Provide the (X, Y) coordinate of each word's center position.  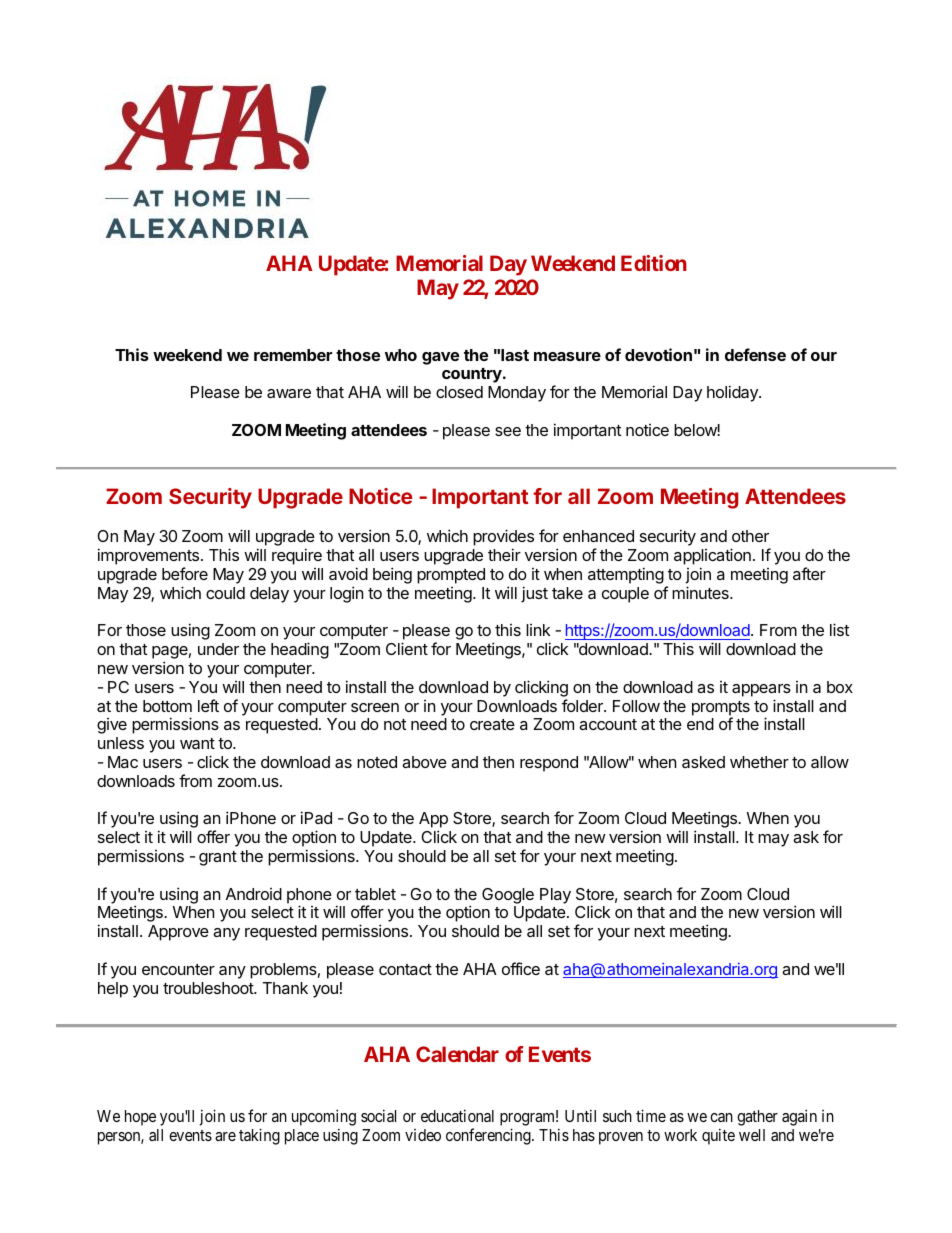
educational (457, 1115)
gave (440, 358)
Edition (654, 263)
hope (140, 1118)
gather (757, 1118)
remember (293, 355)
